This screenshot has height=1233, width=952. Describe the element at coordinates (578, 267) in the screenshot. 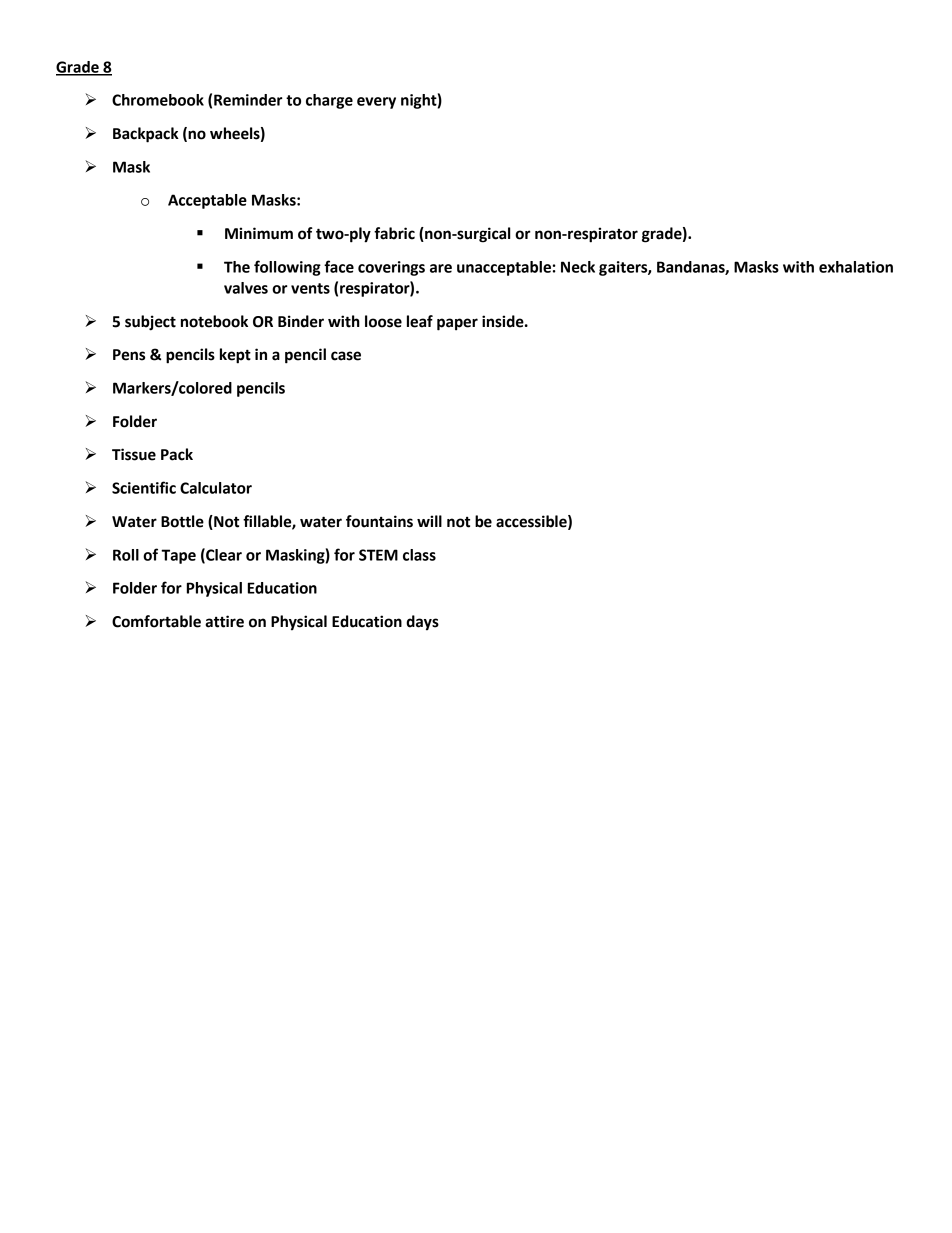

I see `Neck` at that location.
